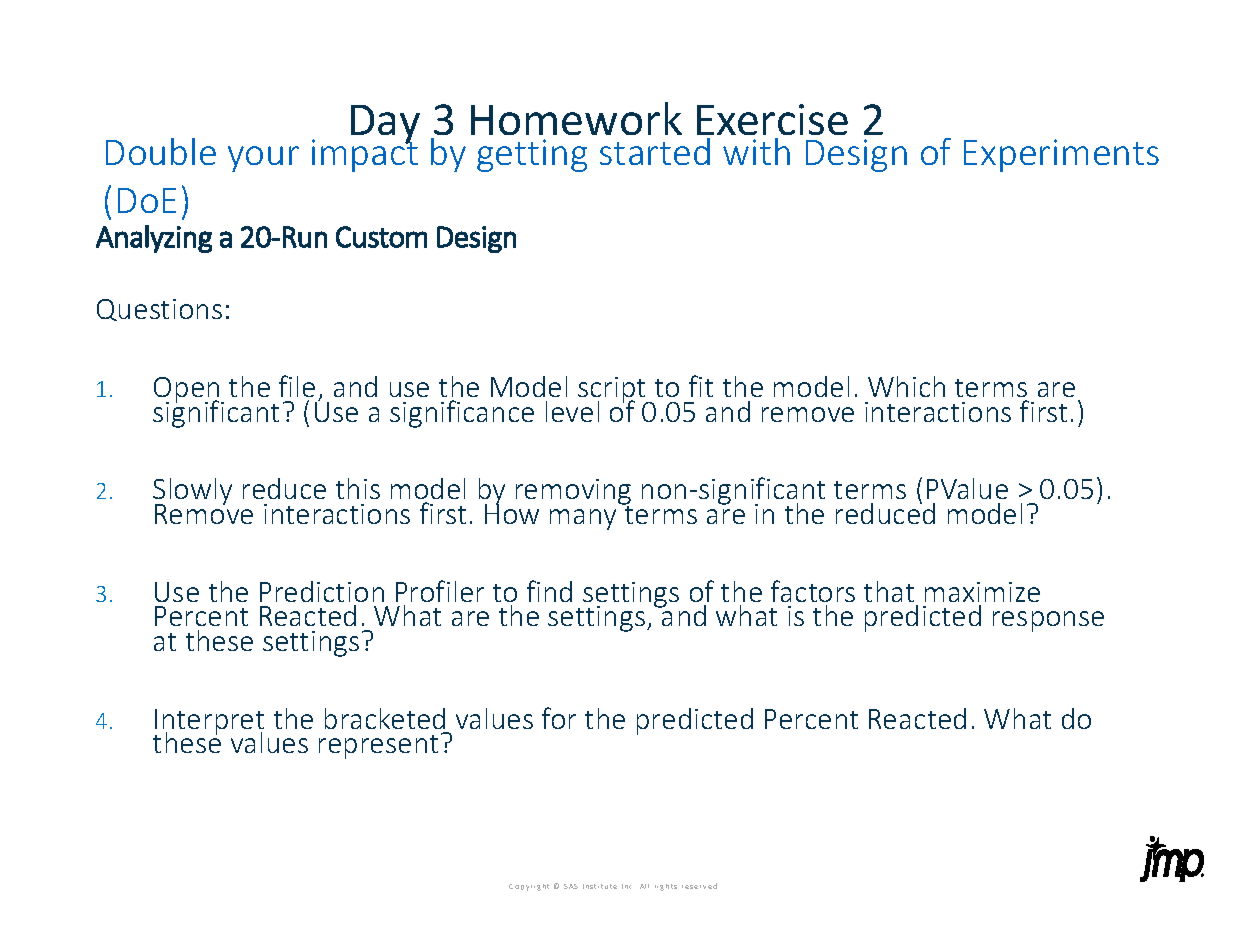 Image resolution: width=1233 pixels, height=952 pixels. Describe the element at coordinates (549, 591) in the document. I see `find` at that location.
